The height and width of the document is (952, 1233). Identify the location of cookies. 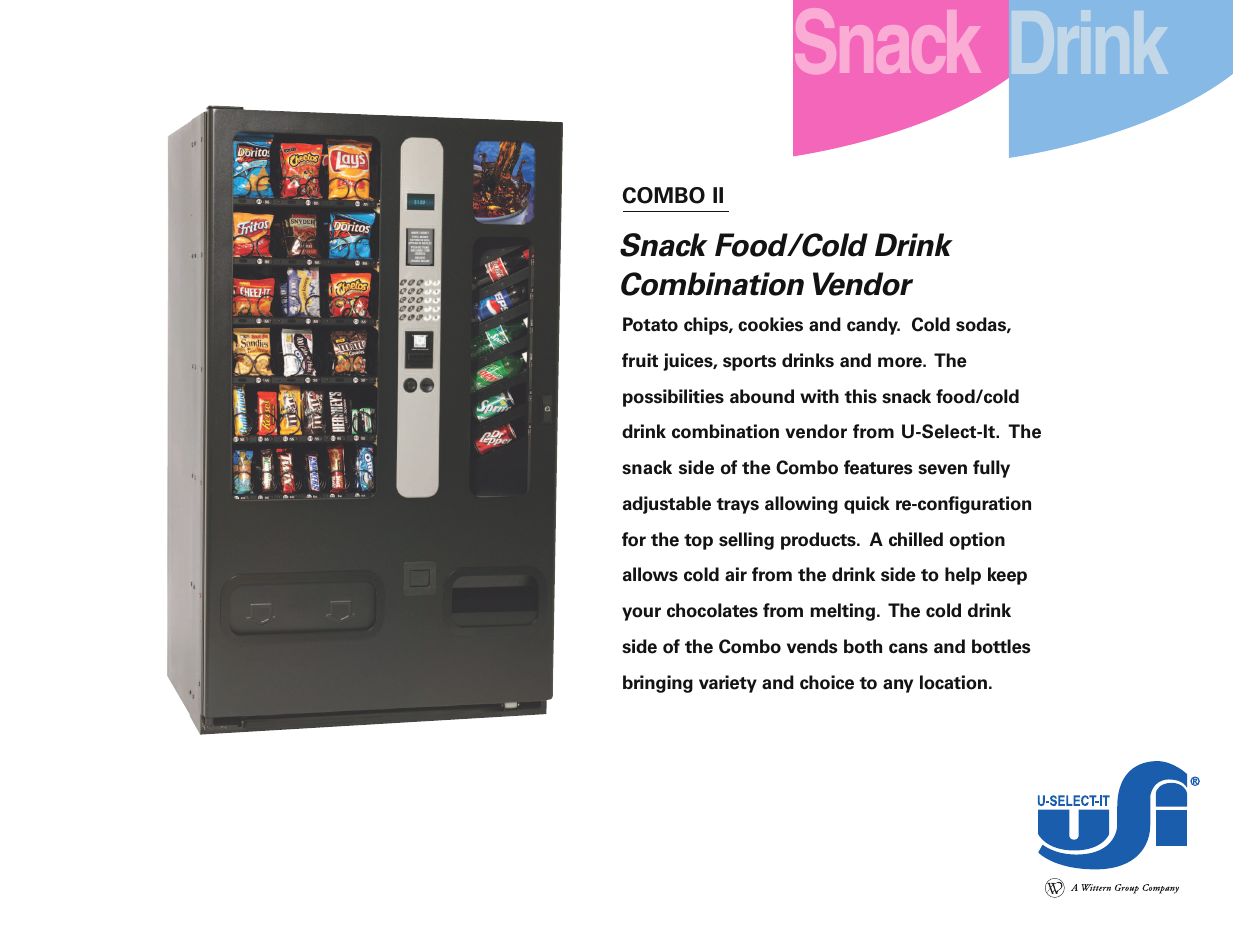
(770, 324).
